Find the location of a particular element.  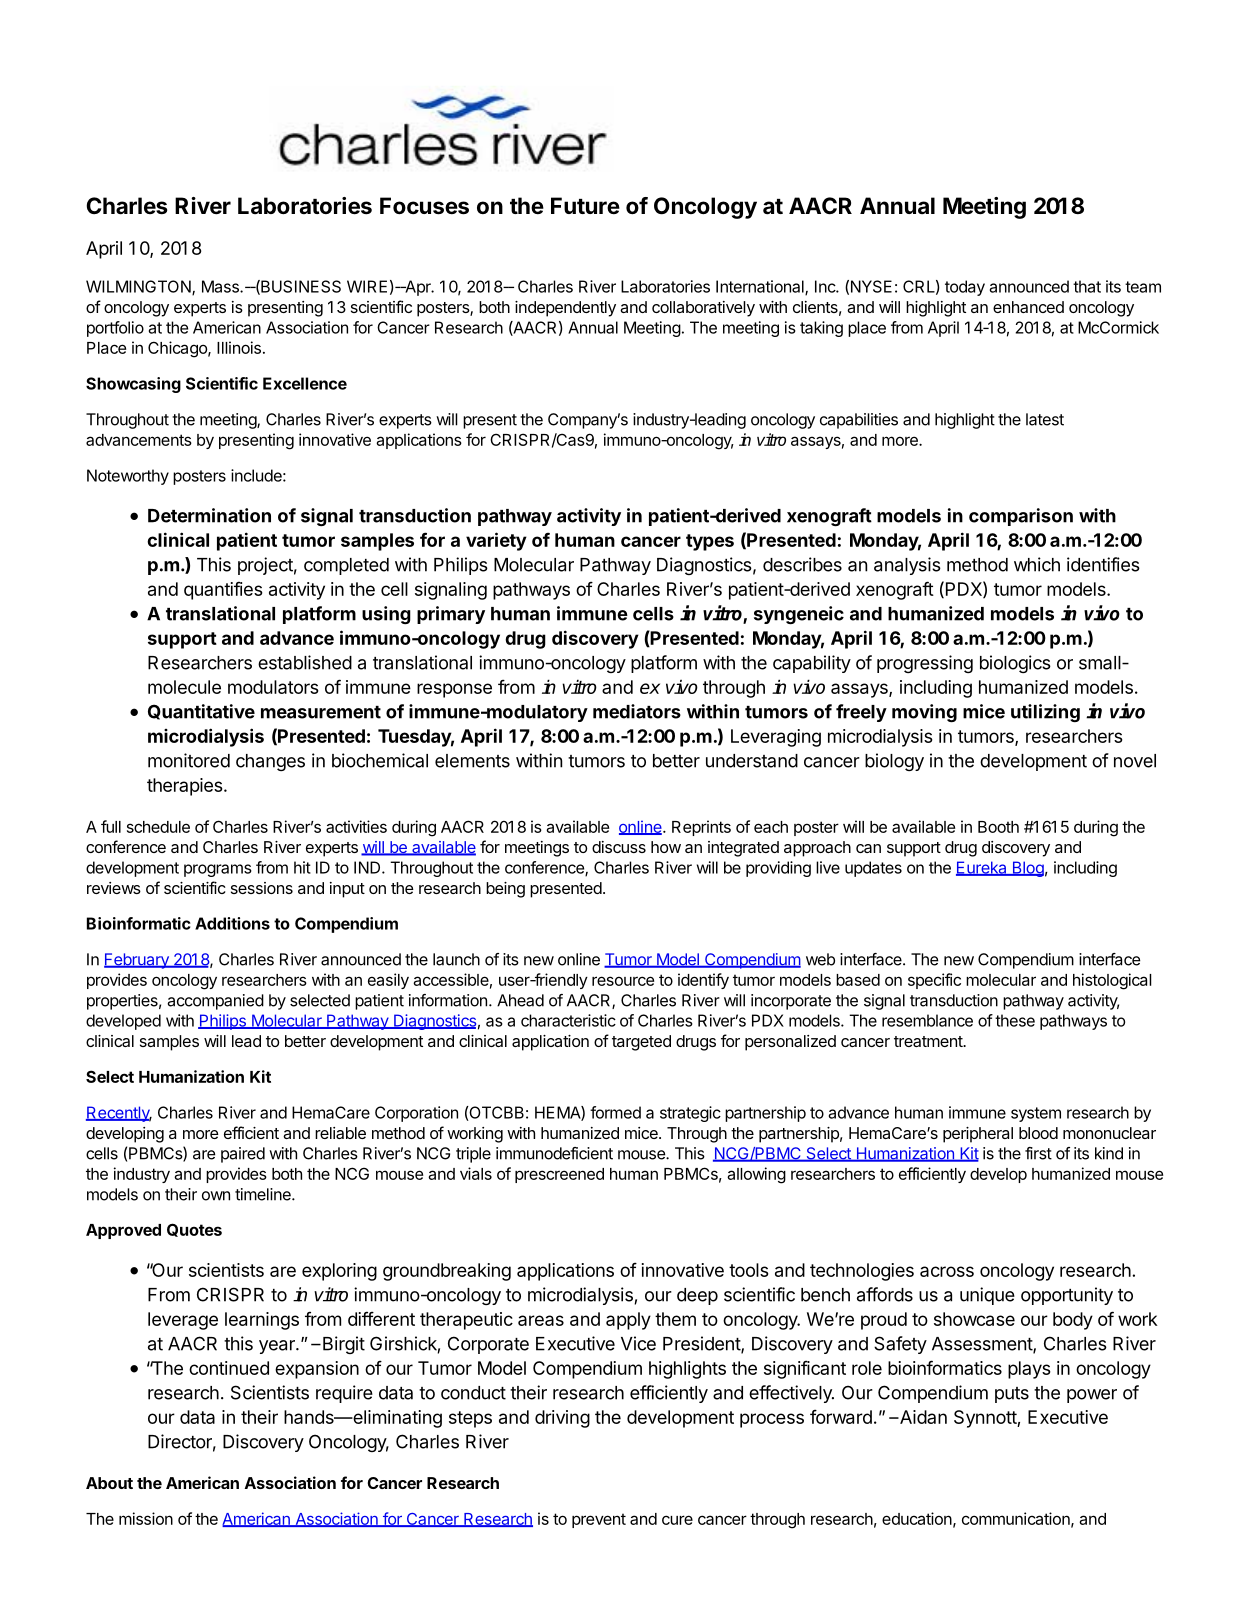

paired is located at coordinates (243, 1155).
